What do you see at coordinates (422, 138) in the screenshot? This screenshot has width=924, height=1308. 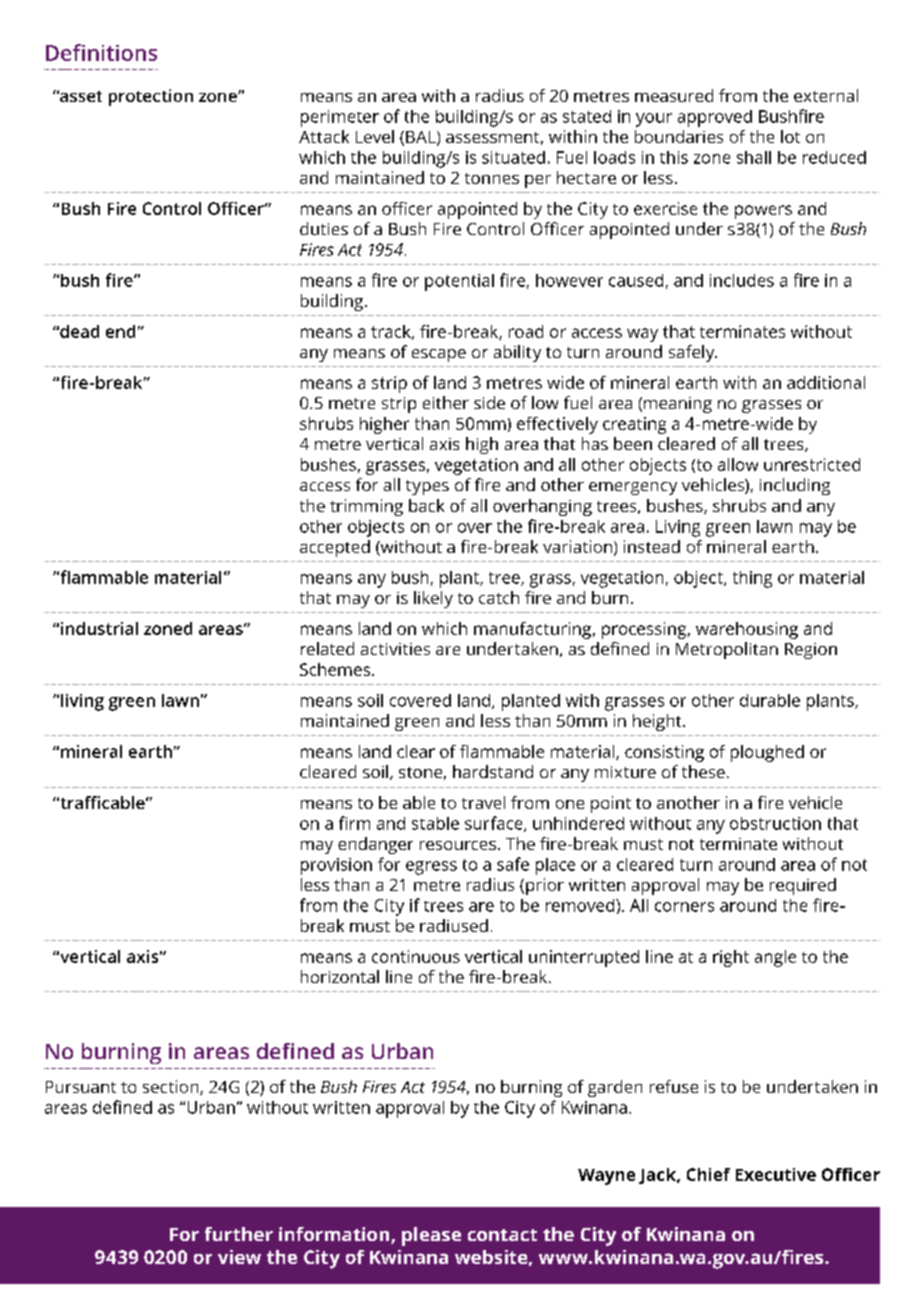 I see `BAL` at bounding box center [422, 138].
